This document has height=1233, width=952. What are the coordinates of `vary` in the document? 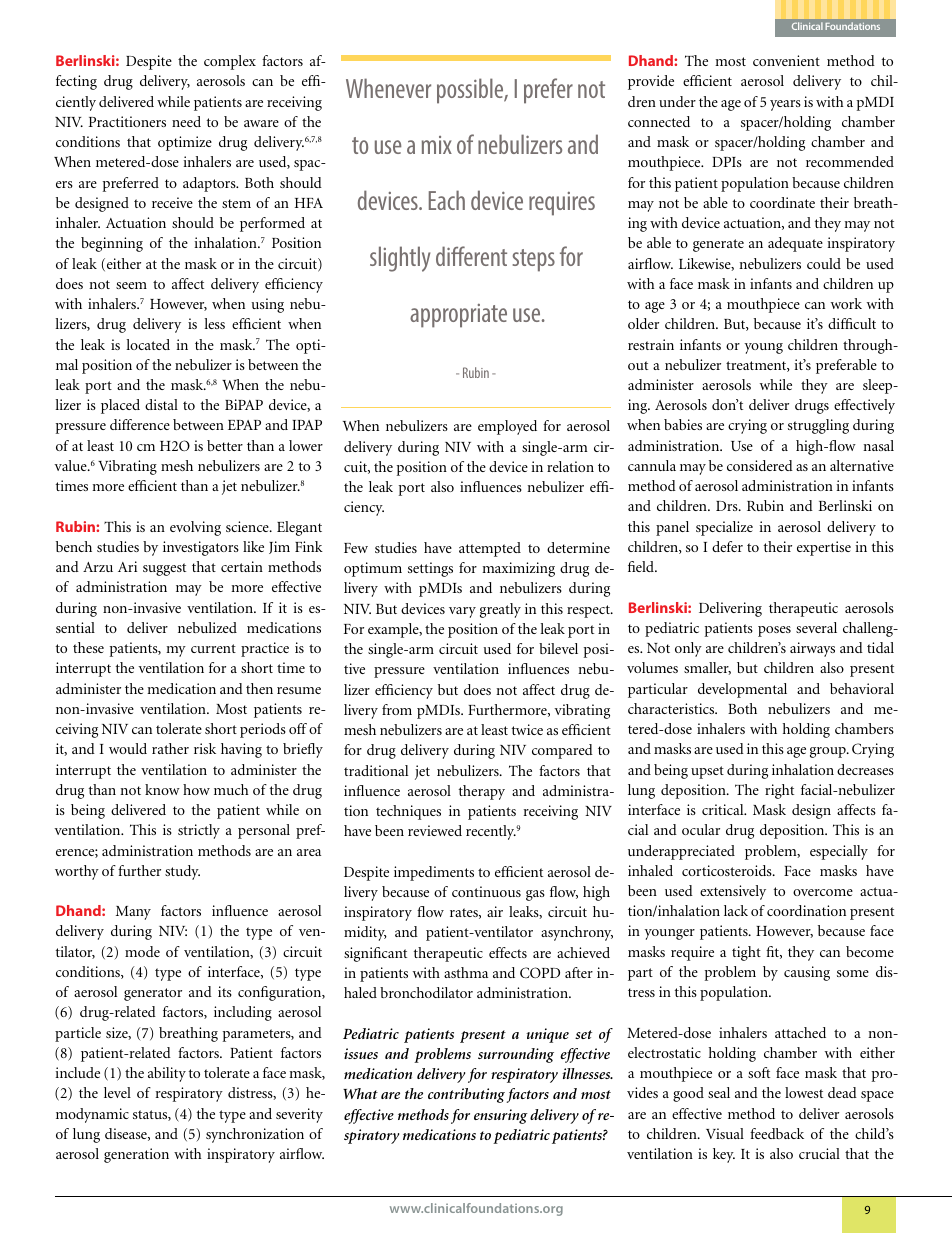 It's located at (462, 612).
